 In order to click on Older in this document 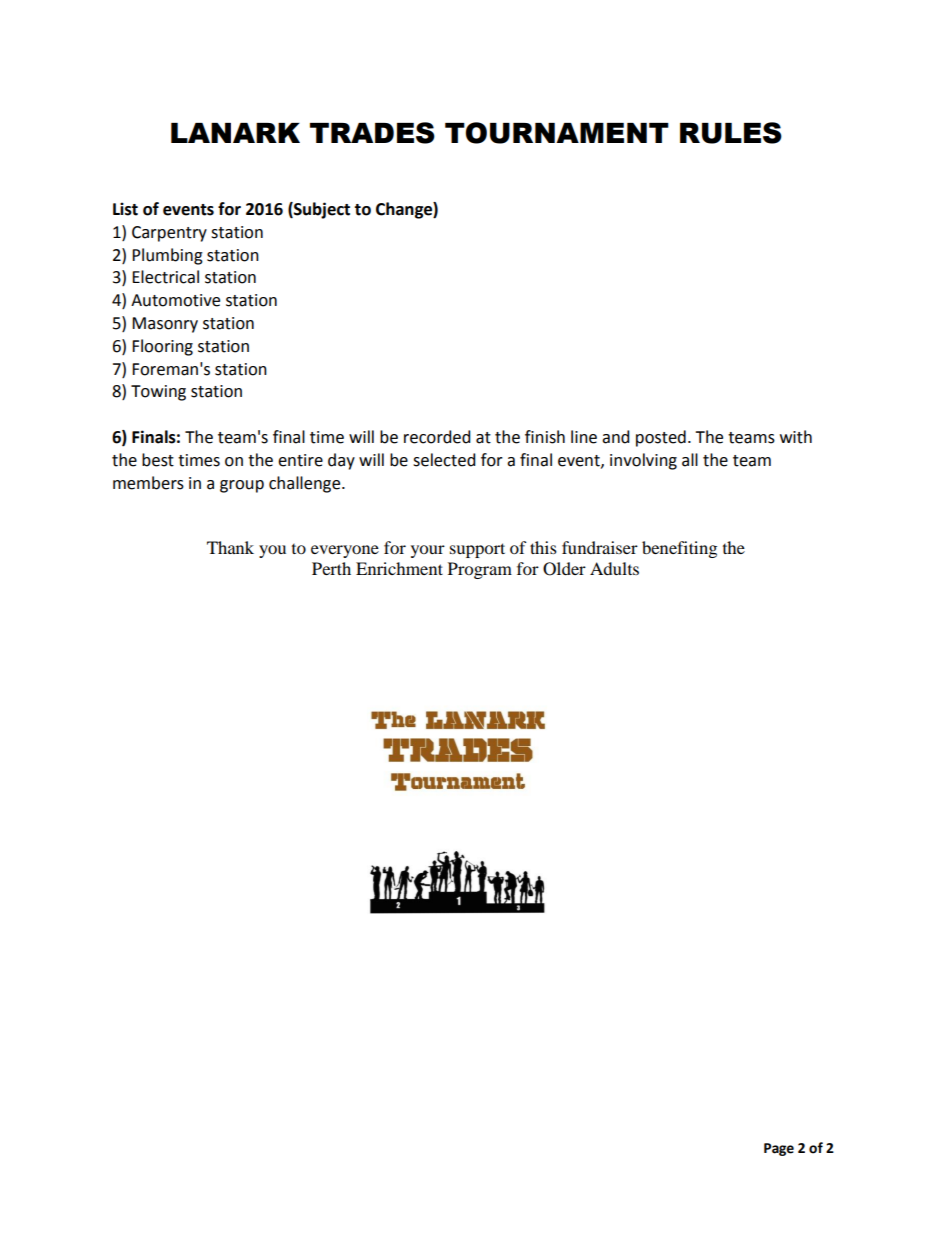, I will do `click(564, 569)`.
